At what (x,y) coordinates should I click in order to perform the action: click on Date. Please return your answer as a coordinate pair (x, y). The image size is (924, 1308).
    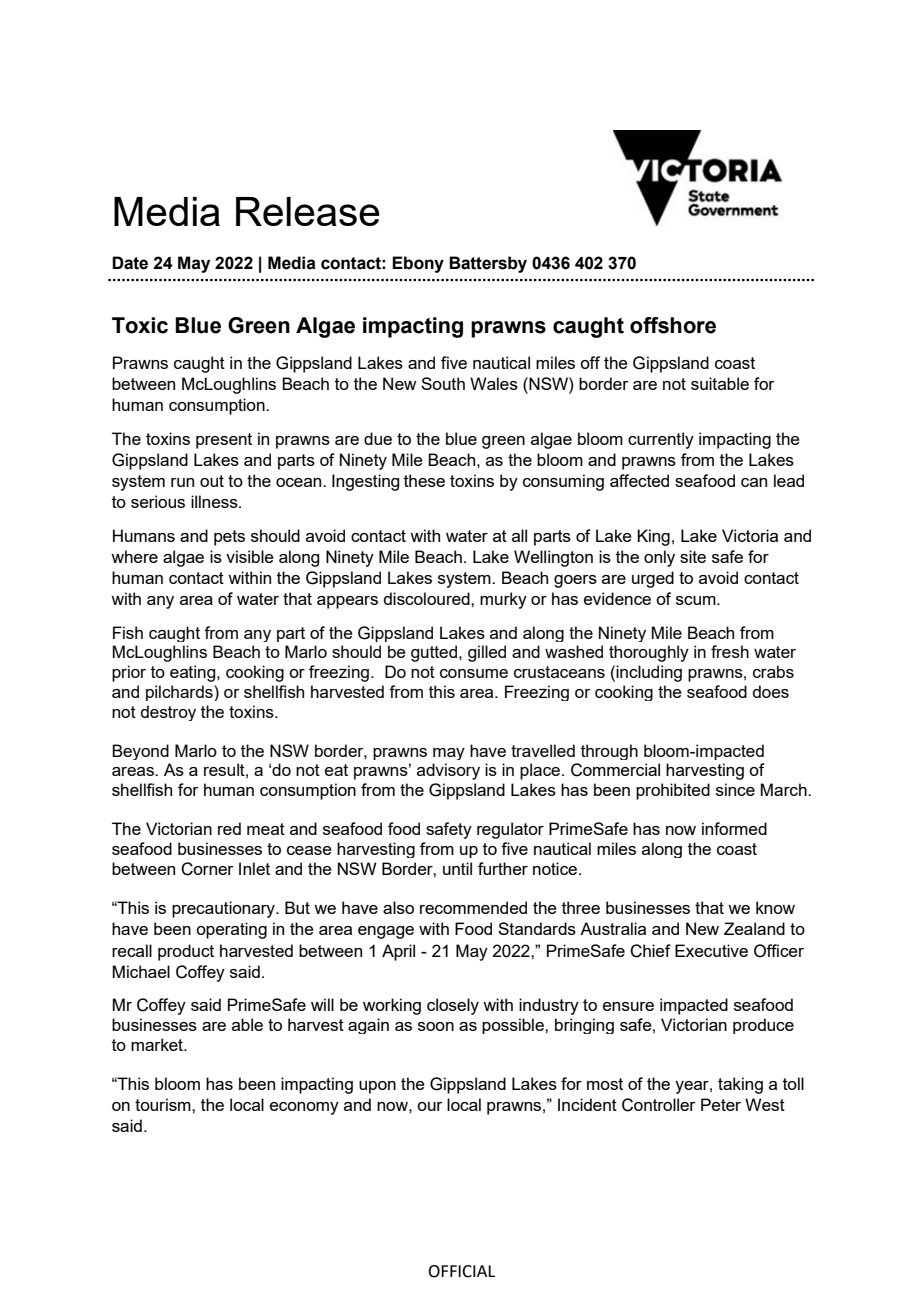
    Looking at the image, I should click on (130, 263).
